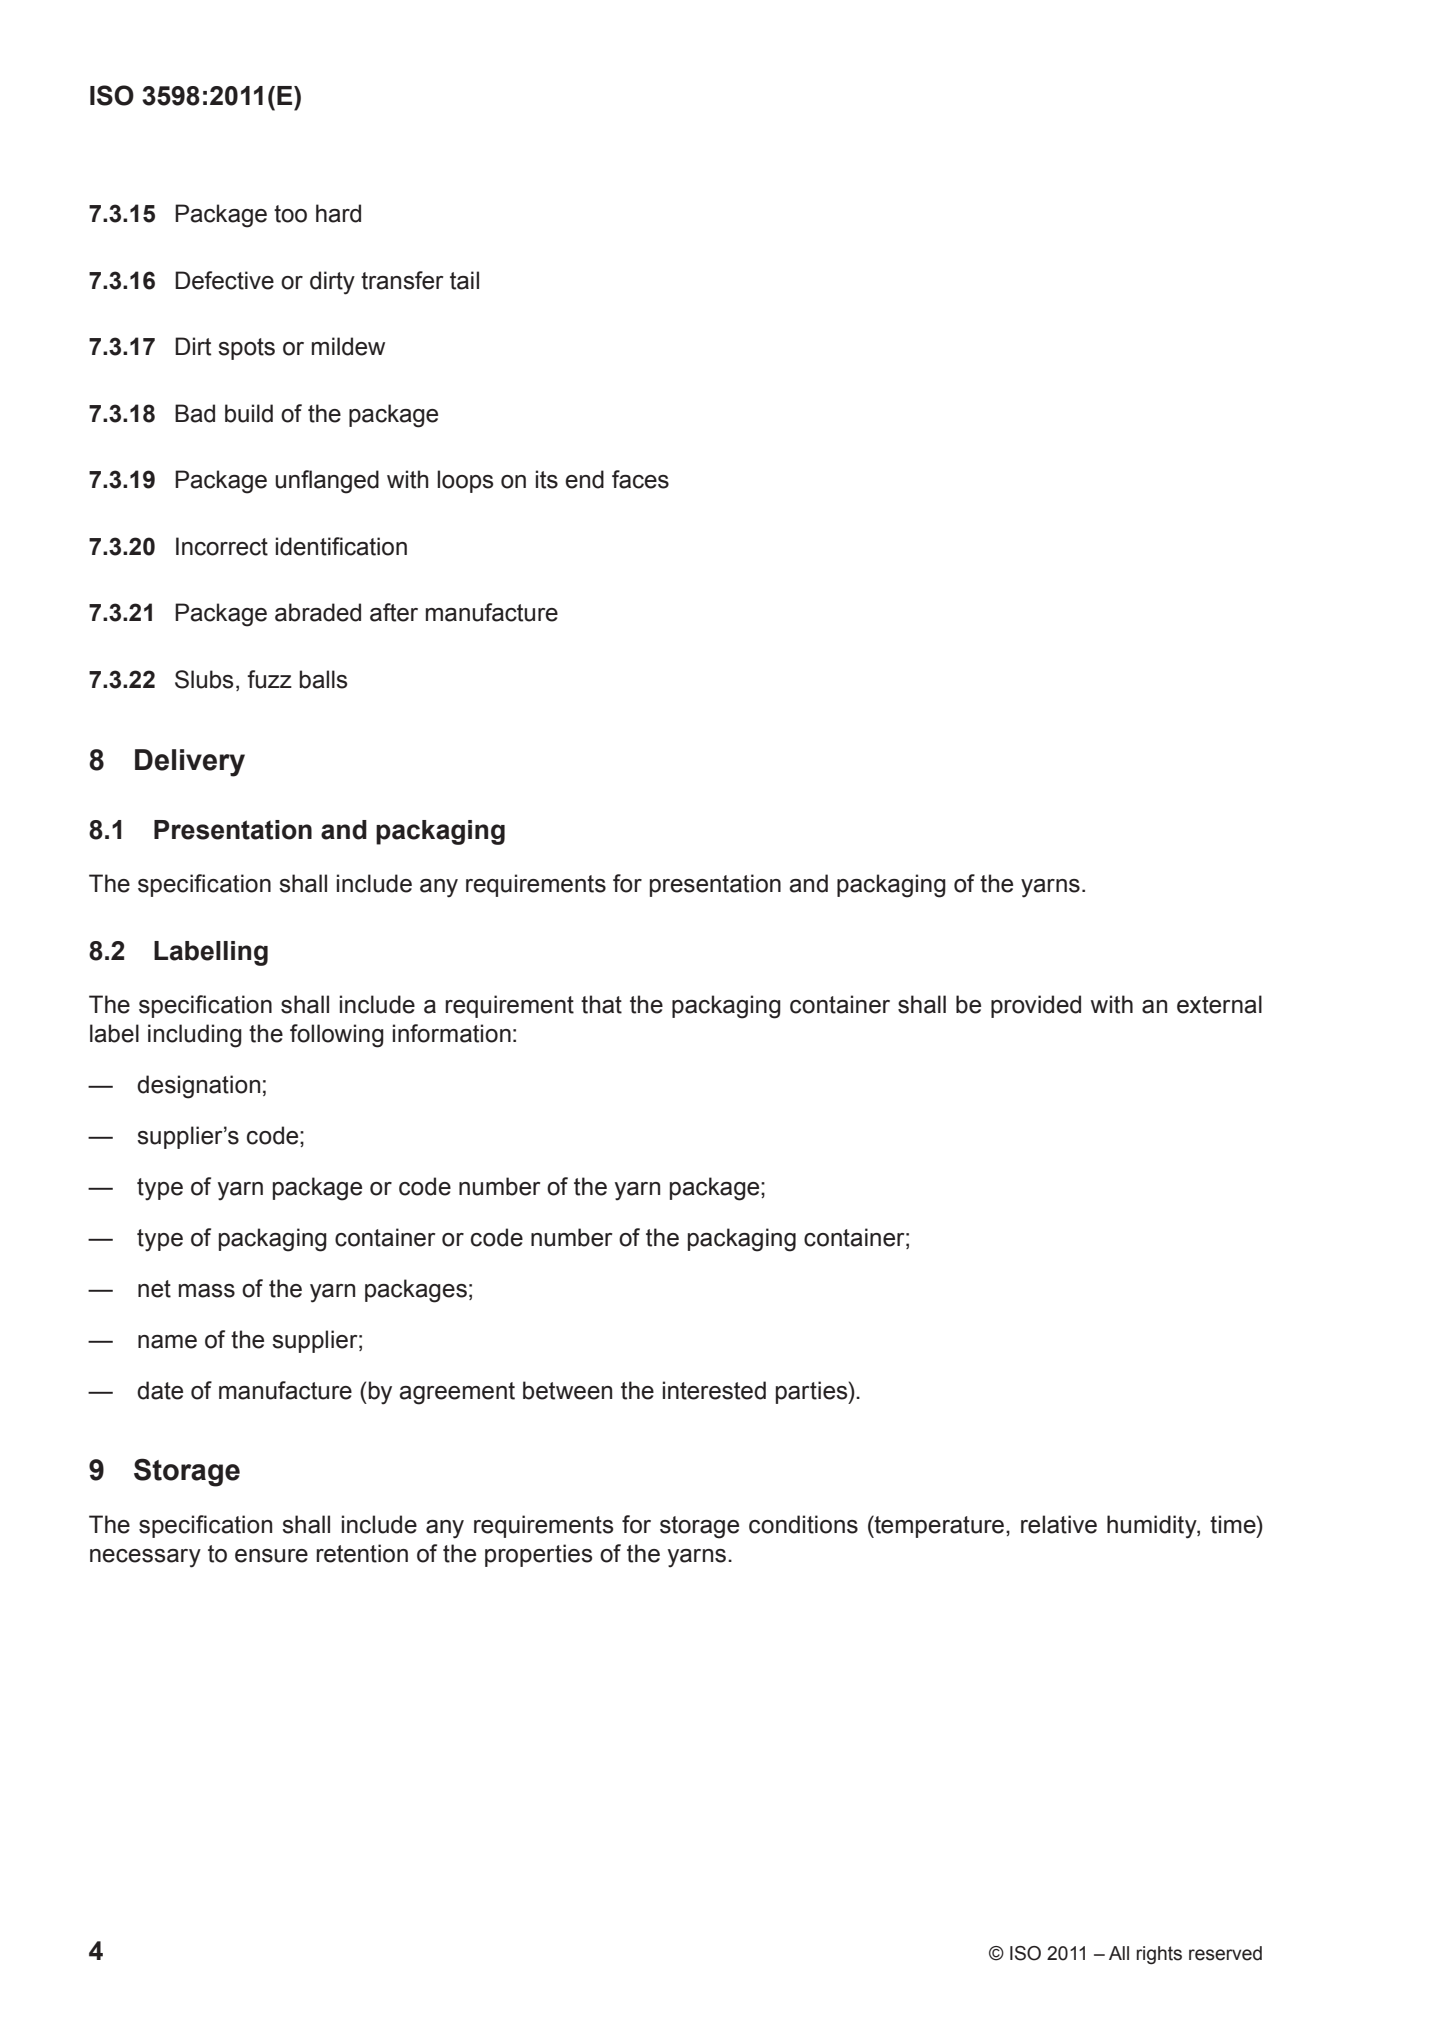 This document has height=2028, width=1434. Describe the element at coordinates (1219, 1004) in the document. I see `external` at that location.
